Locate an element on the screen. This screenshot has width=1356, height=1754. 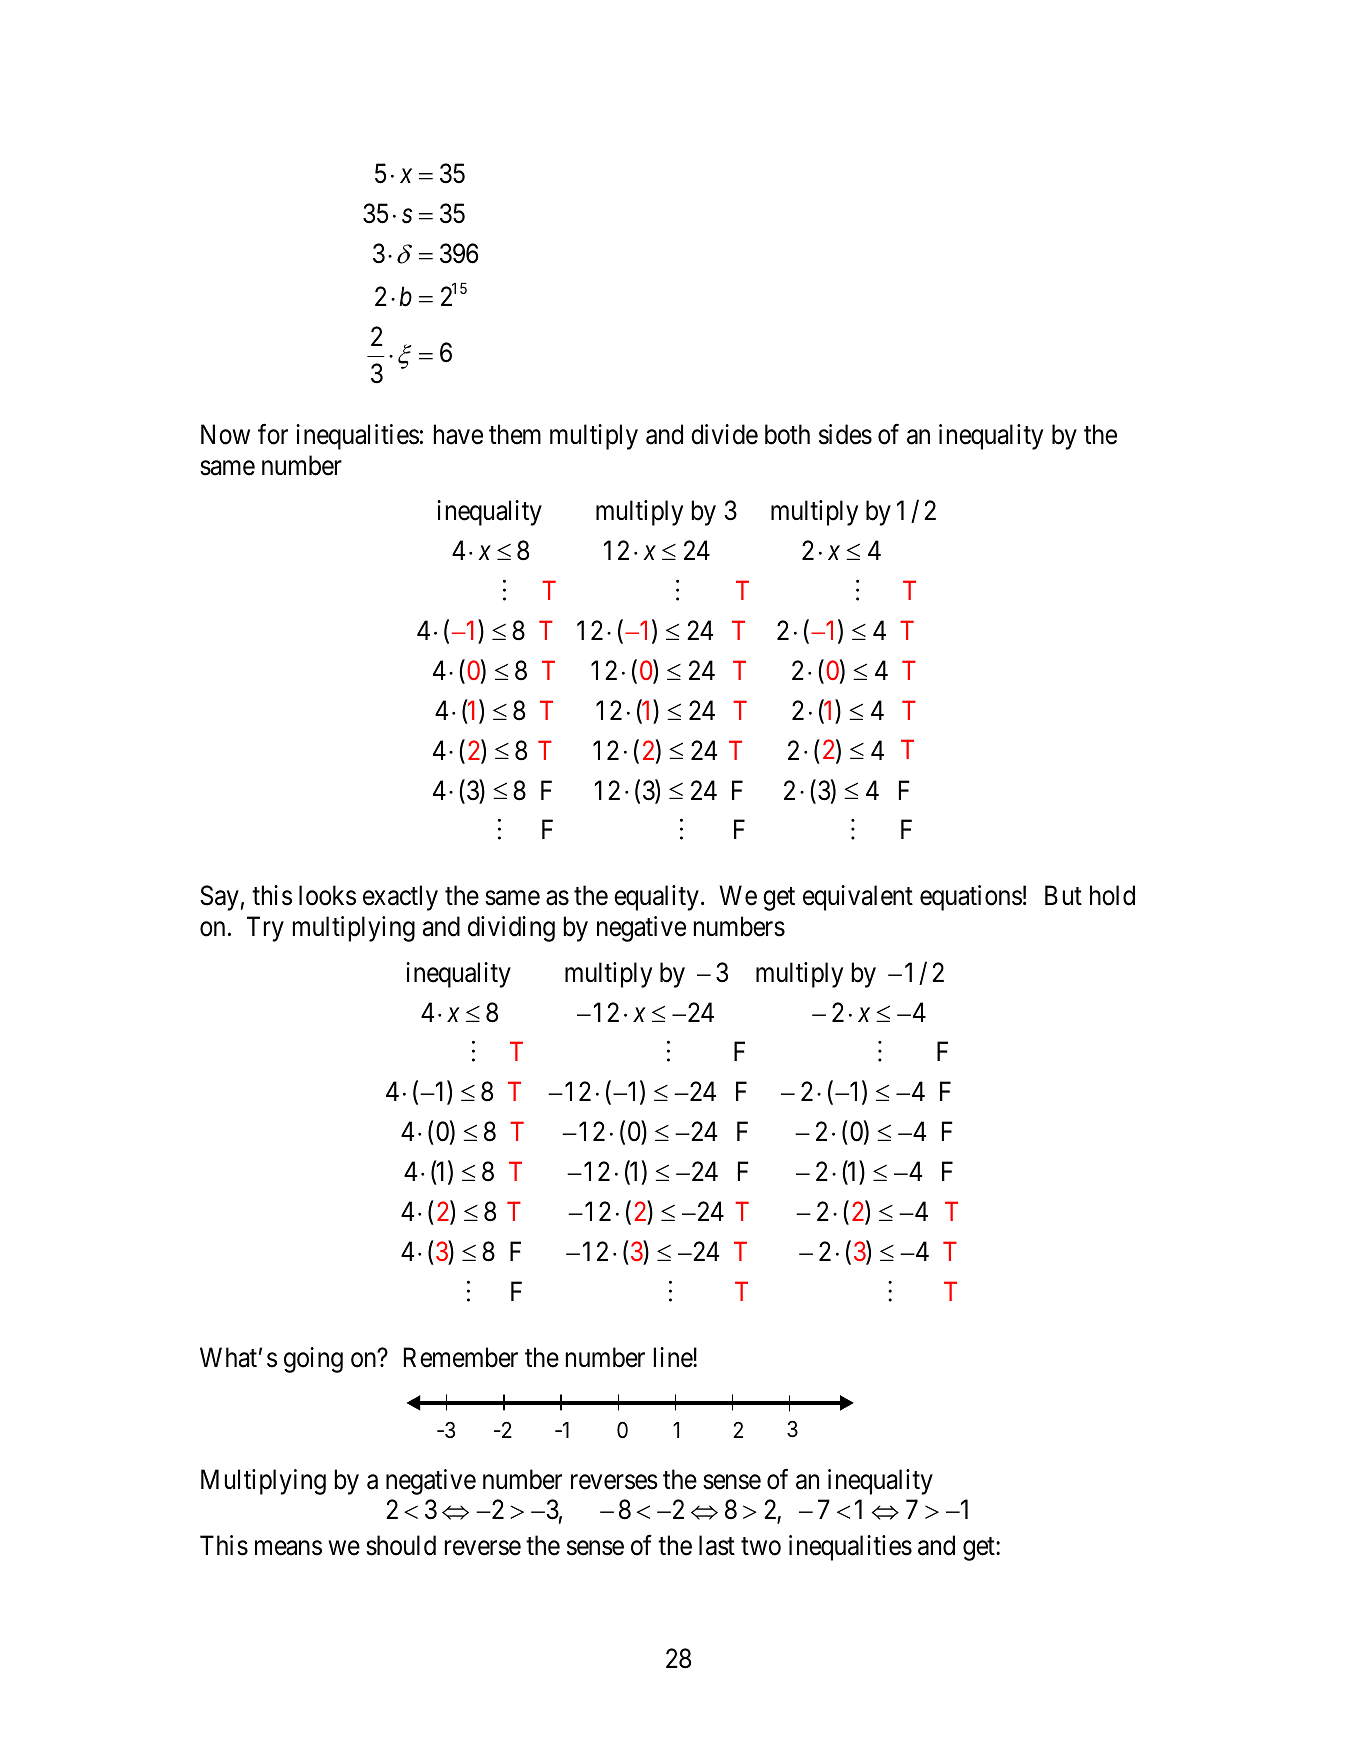
dividing is located at coordinates (511, 929).
